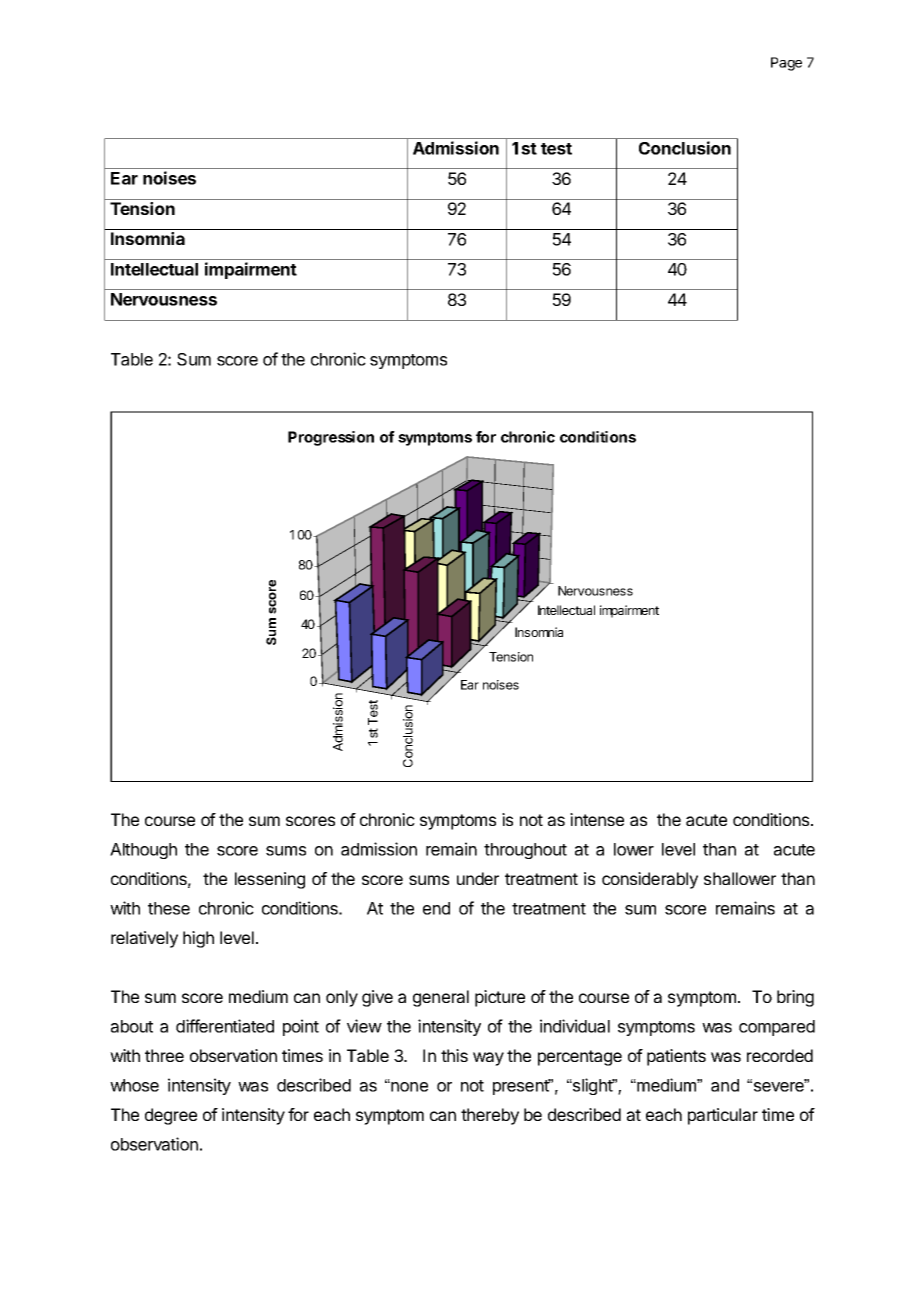  What do you see at coordinates (436, 908) in the document?
I see `end` at bounding box center [436, 908].
